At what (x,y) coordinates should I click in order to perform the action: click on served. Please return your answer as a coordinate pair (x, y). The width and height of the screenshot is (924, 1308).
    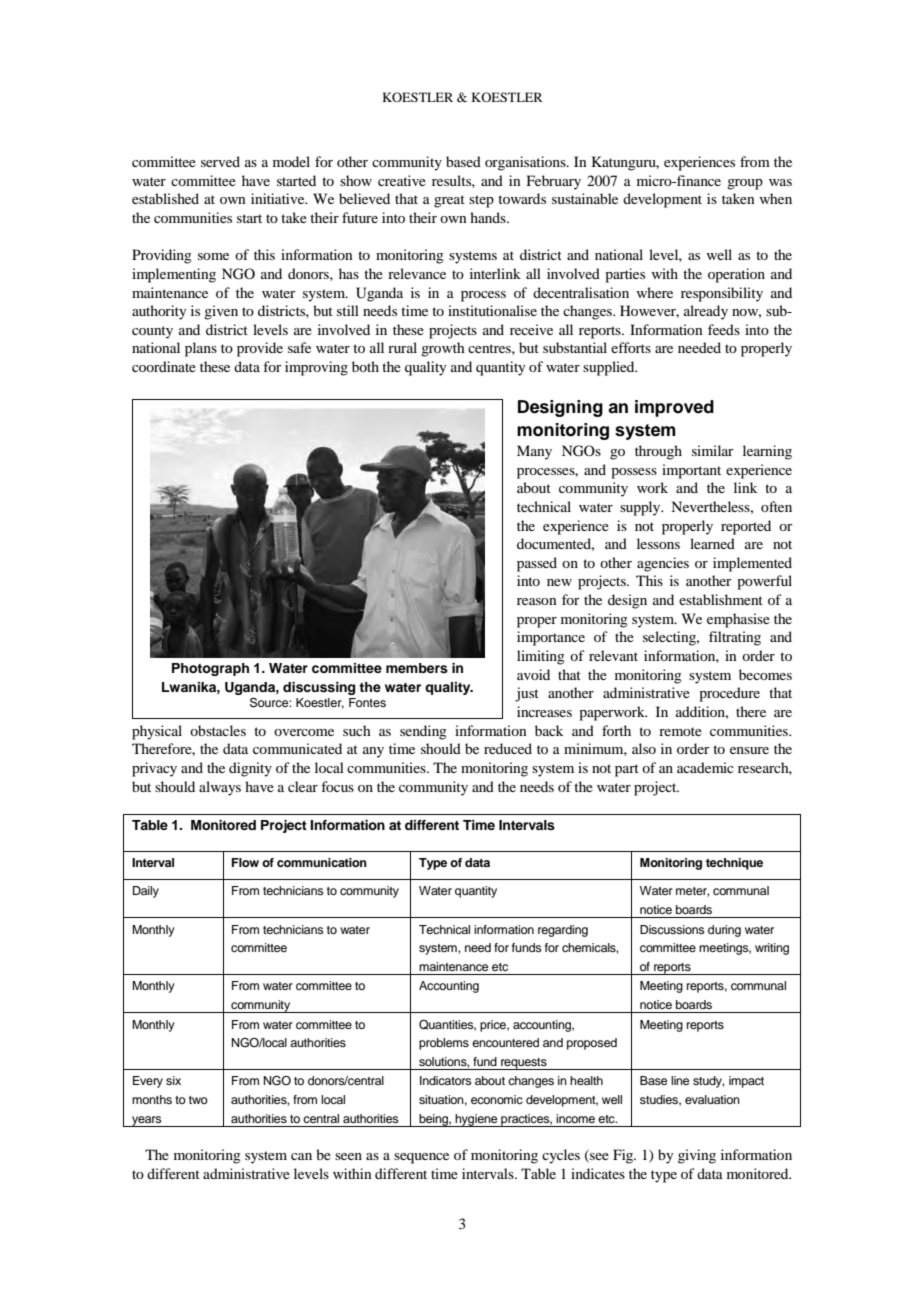
    Looking at the image, I should click on (220, 161).
